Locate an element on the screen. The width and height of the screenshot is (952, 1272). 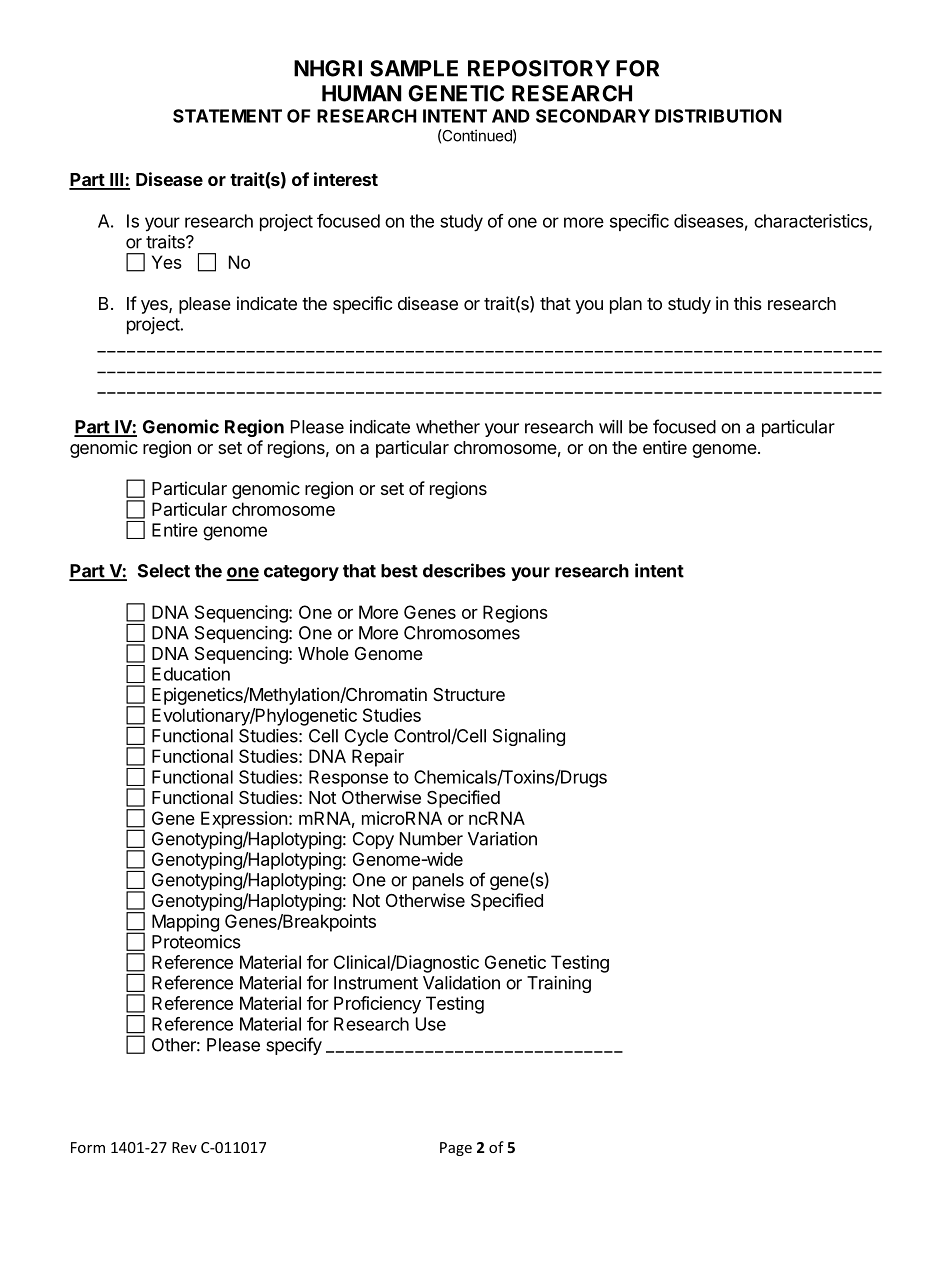
DISTRIBUTION is located at coordinates (718, 116).
